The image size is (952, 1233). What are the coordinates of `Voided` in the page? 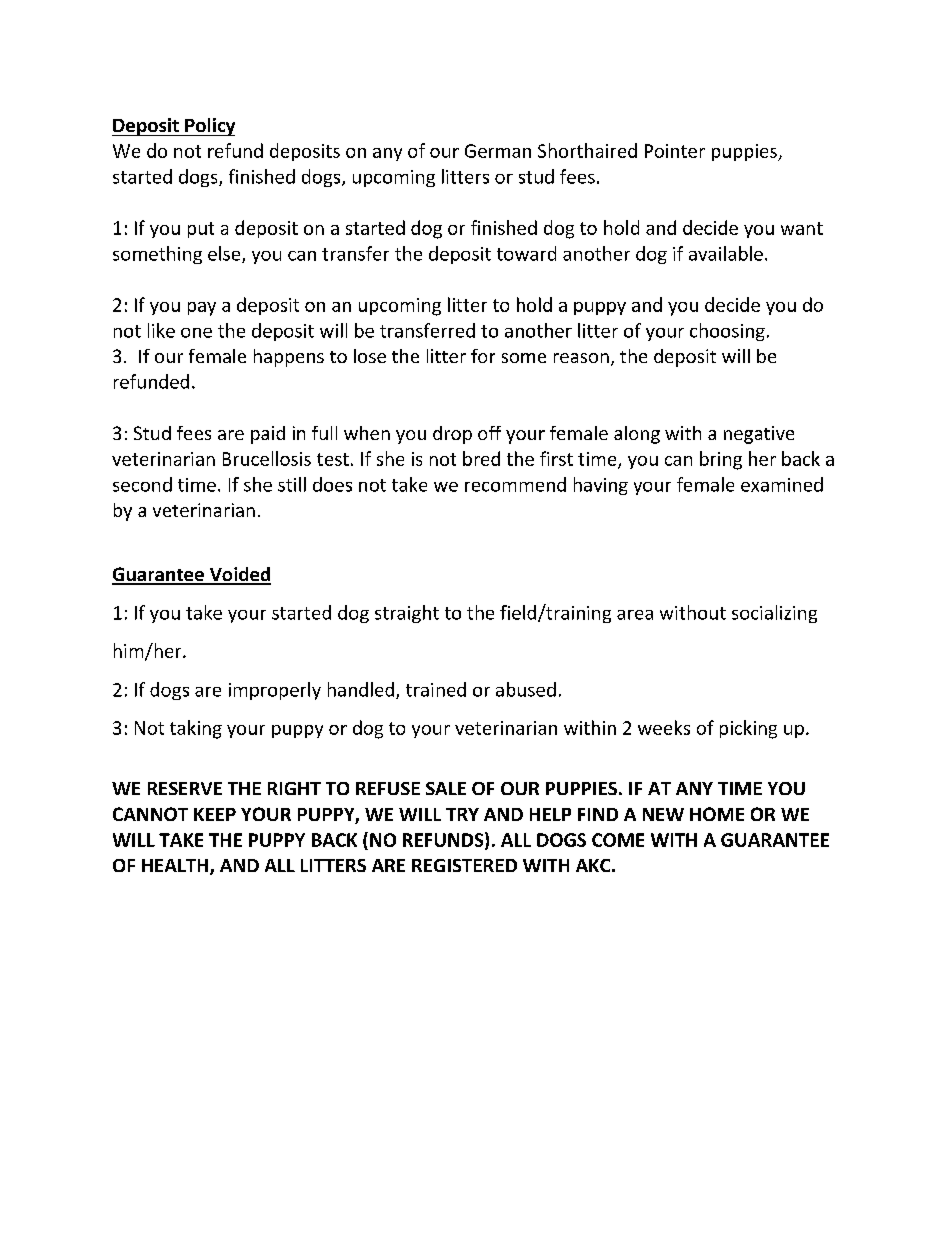 It's located at (239, 575).
